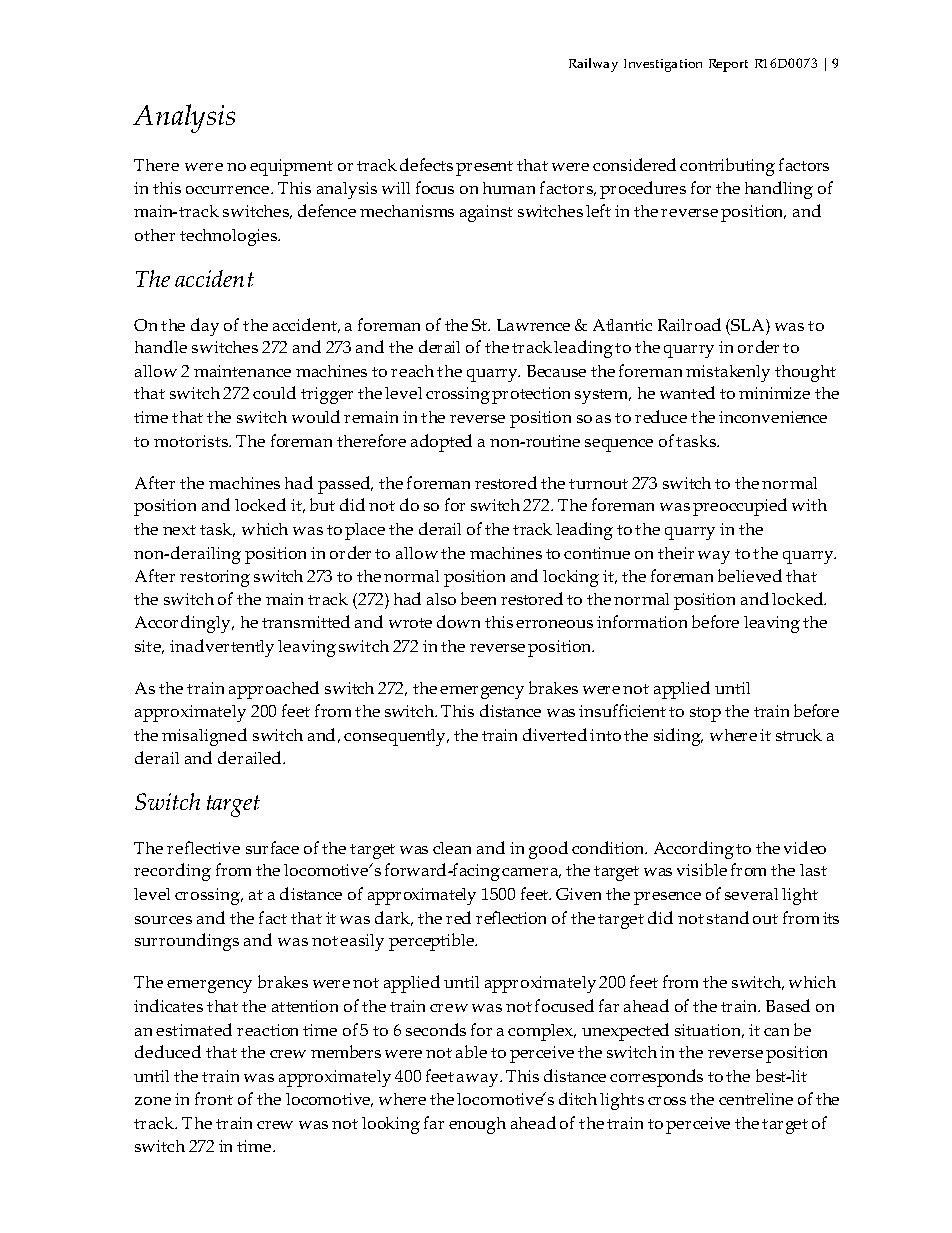  What do you see at coordinates (214, 1098) in the document?
I see `front` at bounding box center [214, 1098].
